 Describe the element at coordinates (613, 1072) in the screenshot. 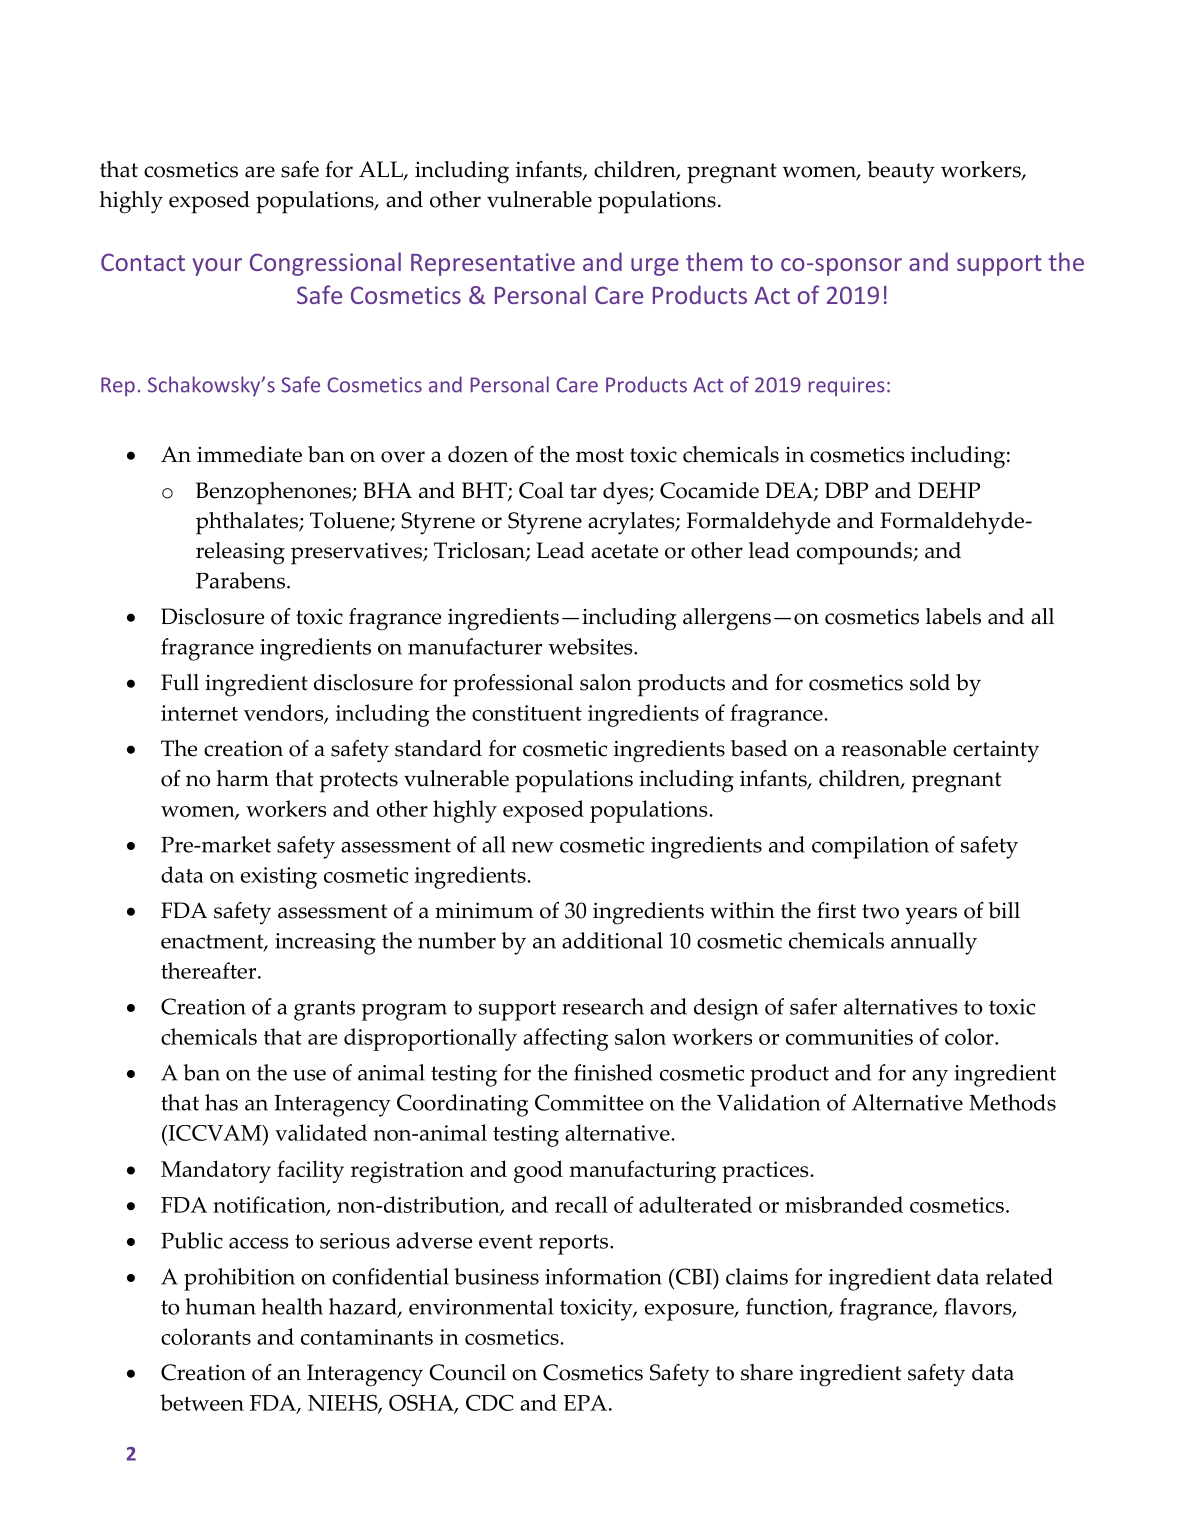

I see `finished` at that location.
